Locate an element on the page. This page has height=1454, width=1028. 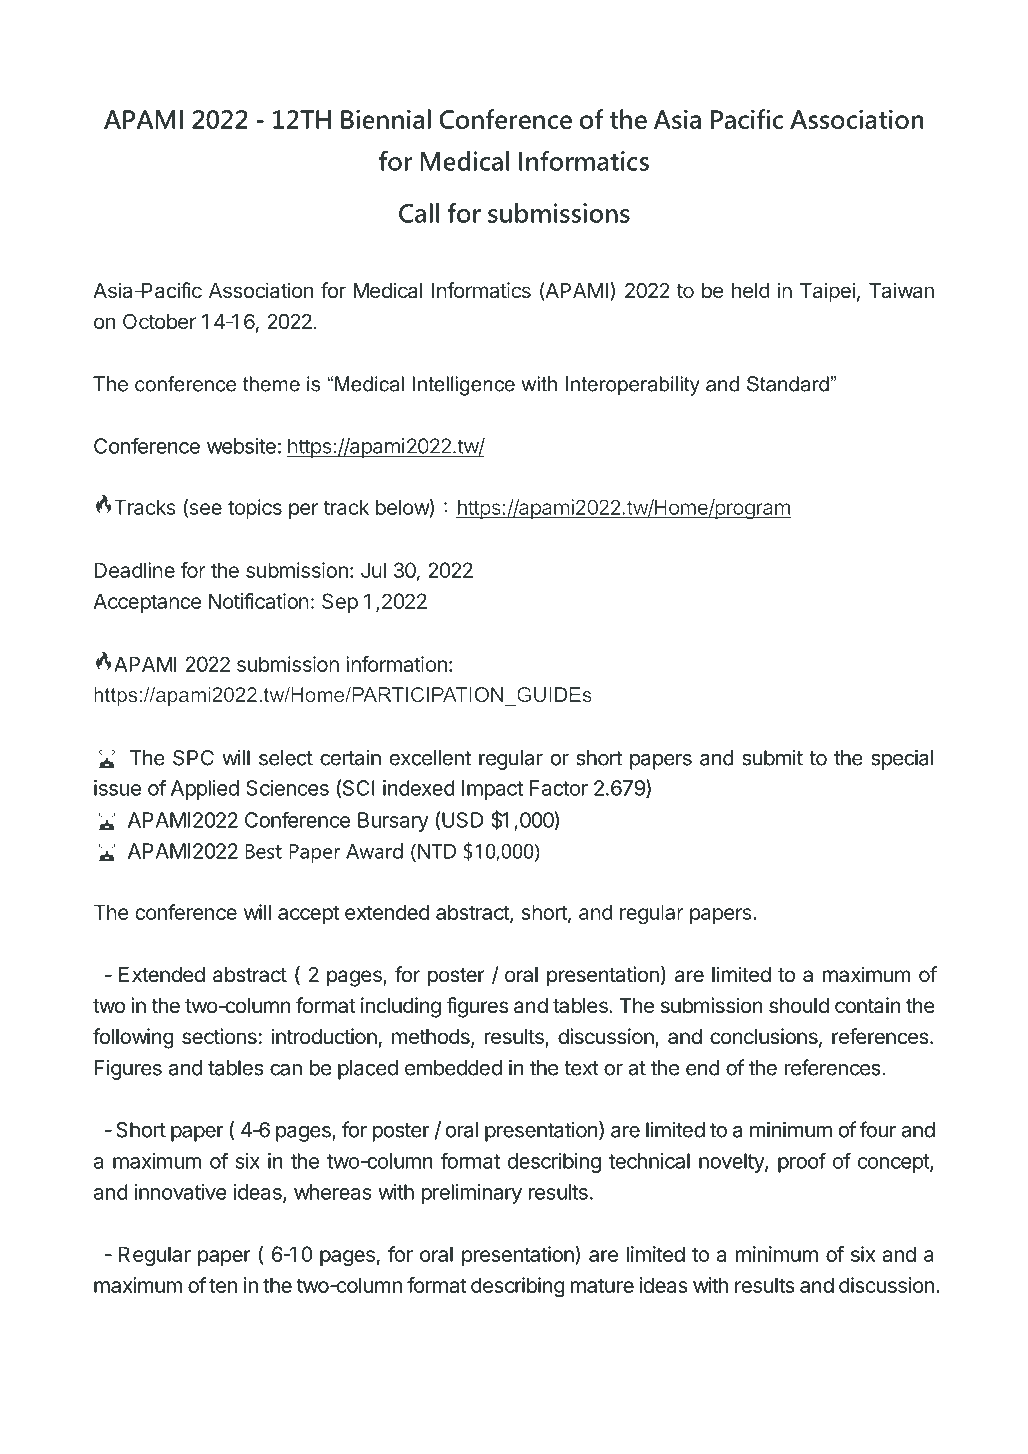
Call is located at coordinates (419, 213).
